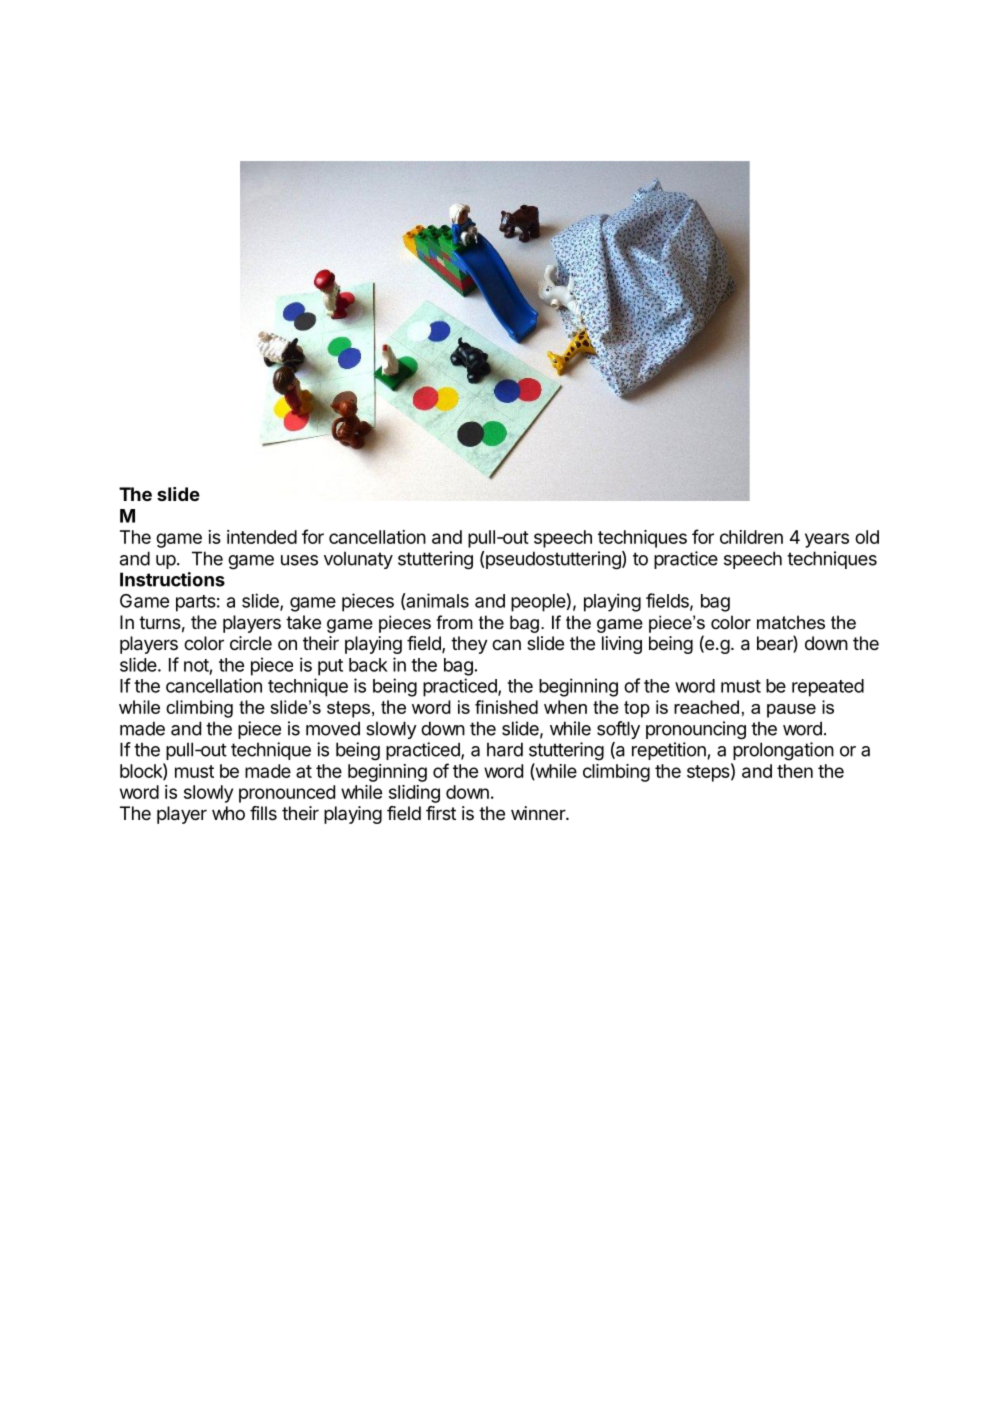 The image size is (1000, 1414). I want to click on not, so click(196, 665).
